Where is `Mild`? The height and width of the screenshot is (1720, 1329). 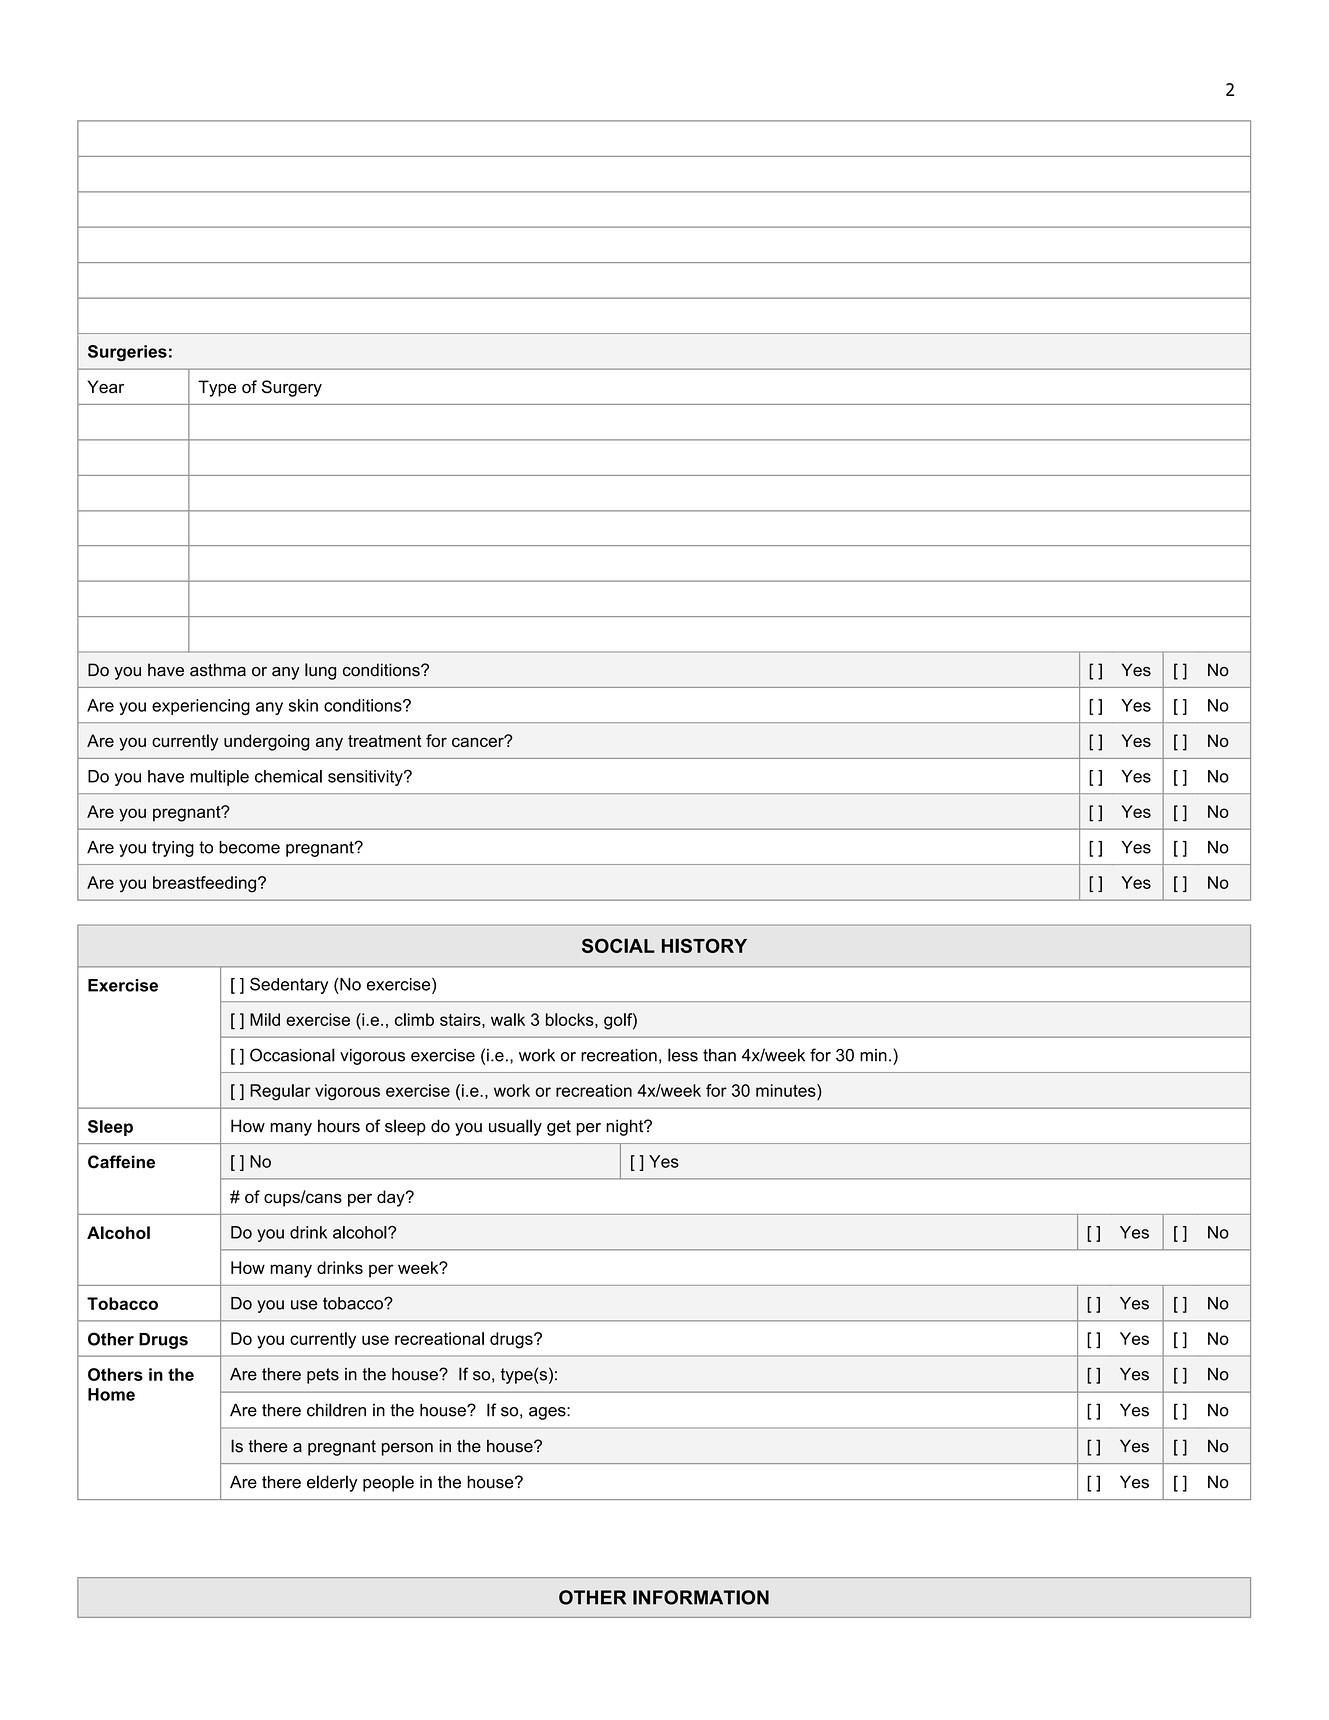 Mild is located at coordinates (265, 1019).
